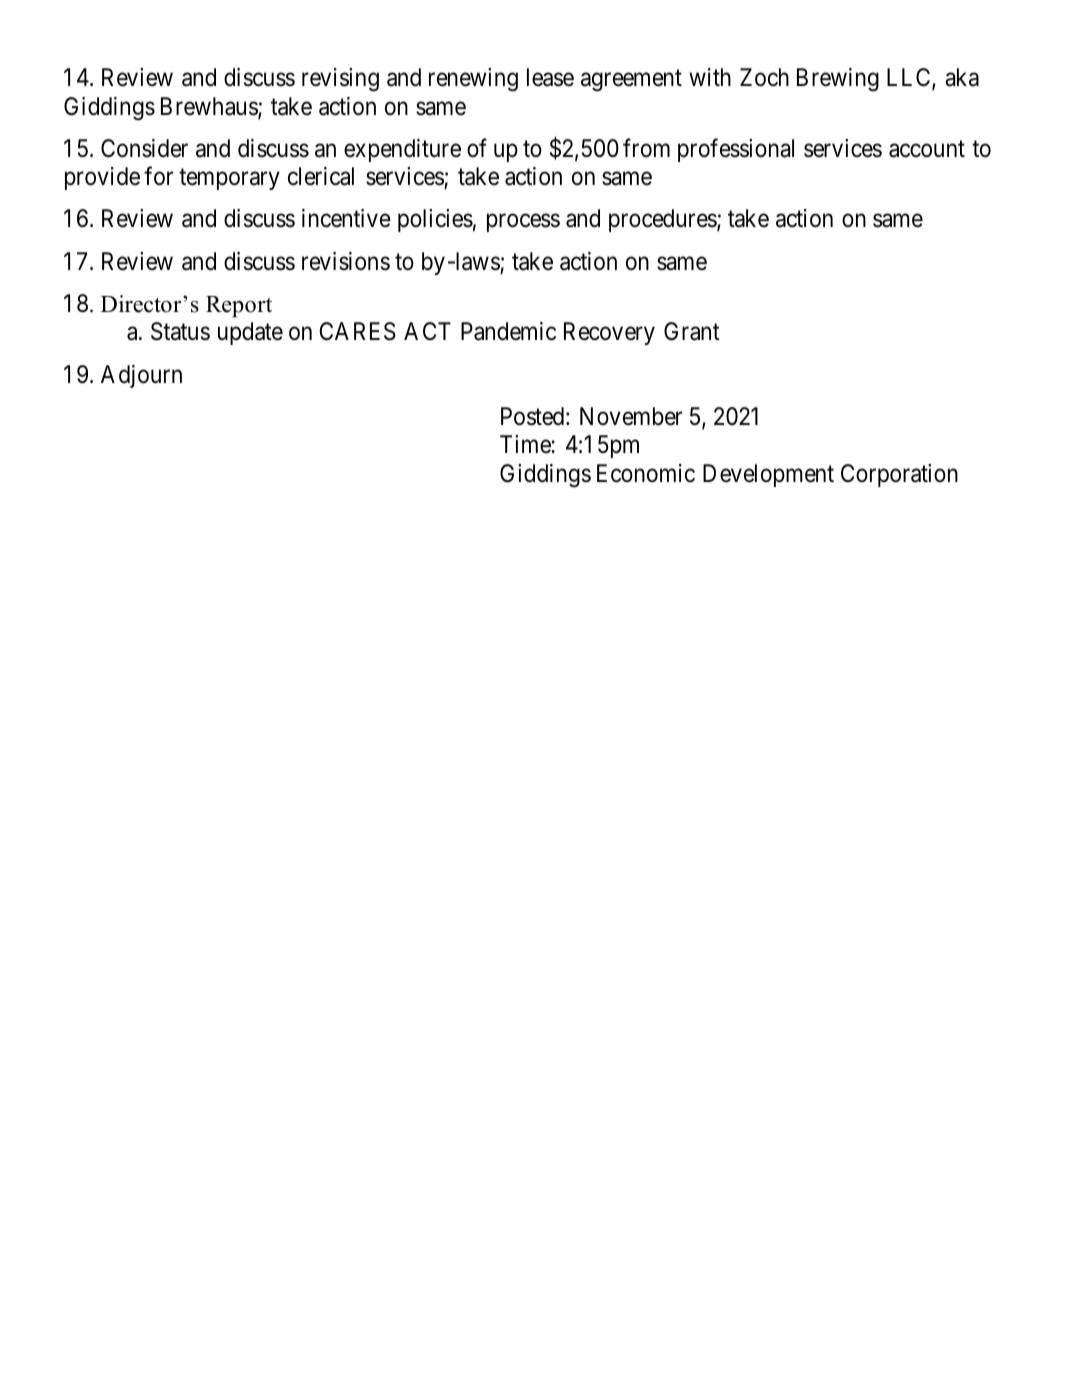 The width and height of the screenshot is (1076, 1392). I want to click on Time, so click(526, 444).
